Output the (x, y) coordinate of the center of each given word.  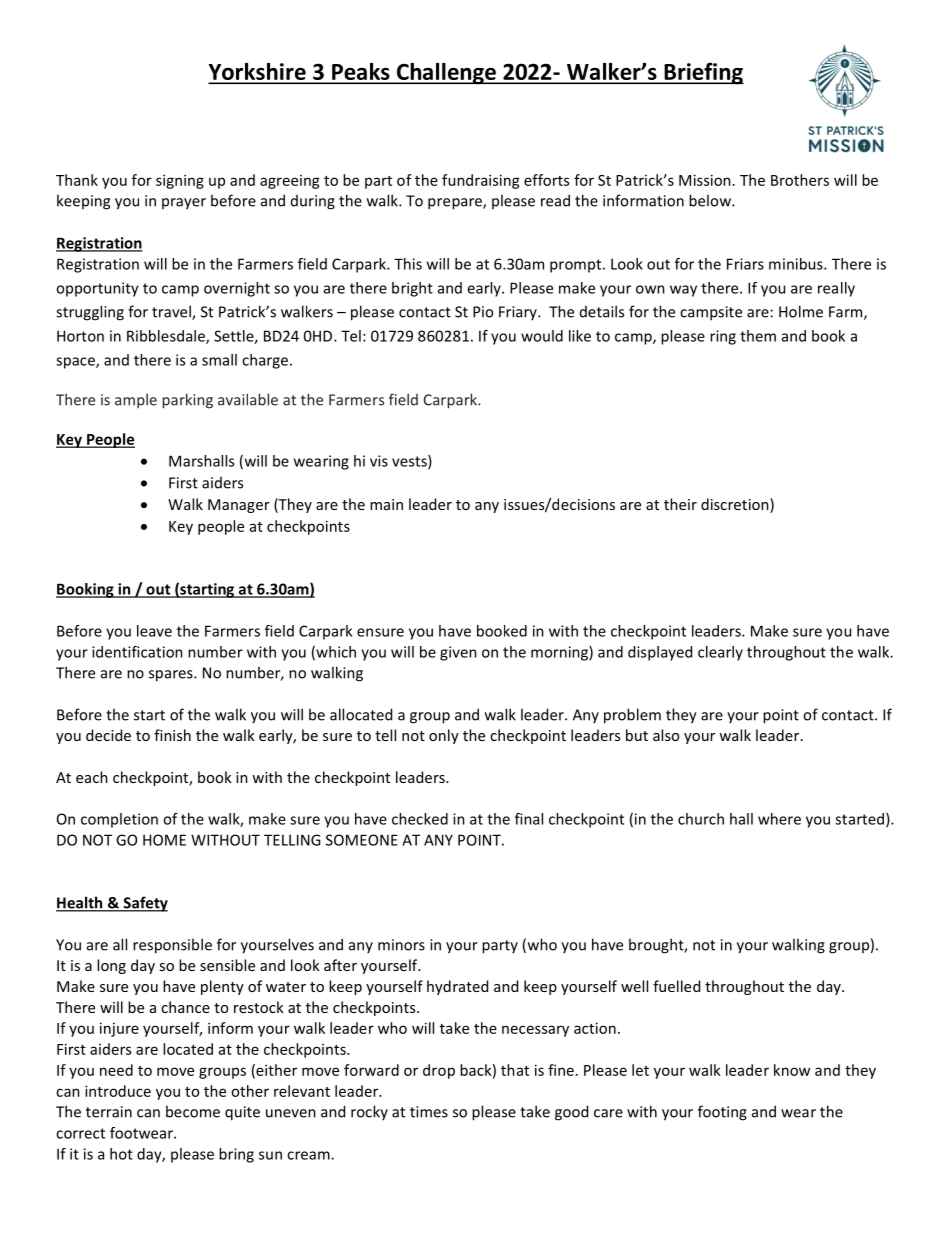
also (666, 735)
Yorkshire (258, 73)
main (386, 504)
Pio (483, 312)
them (758, 336)
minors (401, 945)
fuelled (676, 986)
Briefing (703, 73)
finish (172, 735)
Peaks (361, 73)
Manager (239, 506)
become (193, 1111)
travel (172, 312)
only (444, 736)
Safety (144, 904)
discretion (736, 505)
